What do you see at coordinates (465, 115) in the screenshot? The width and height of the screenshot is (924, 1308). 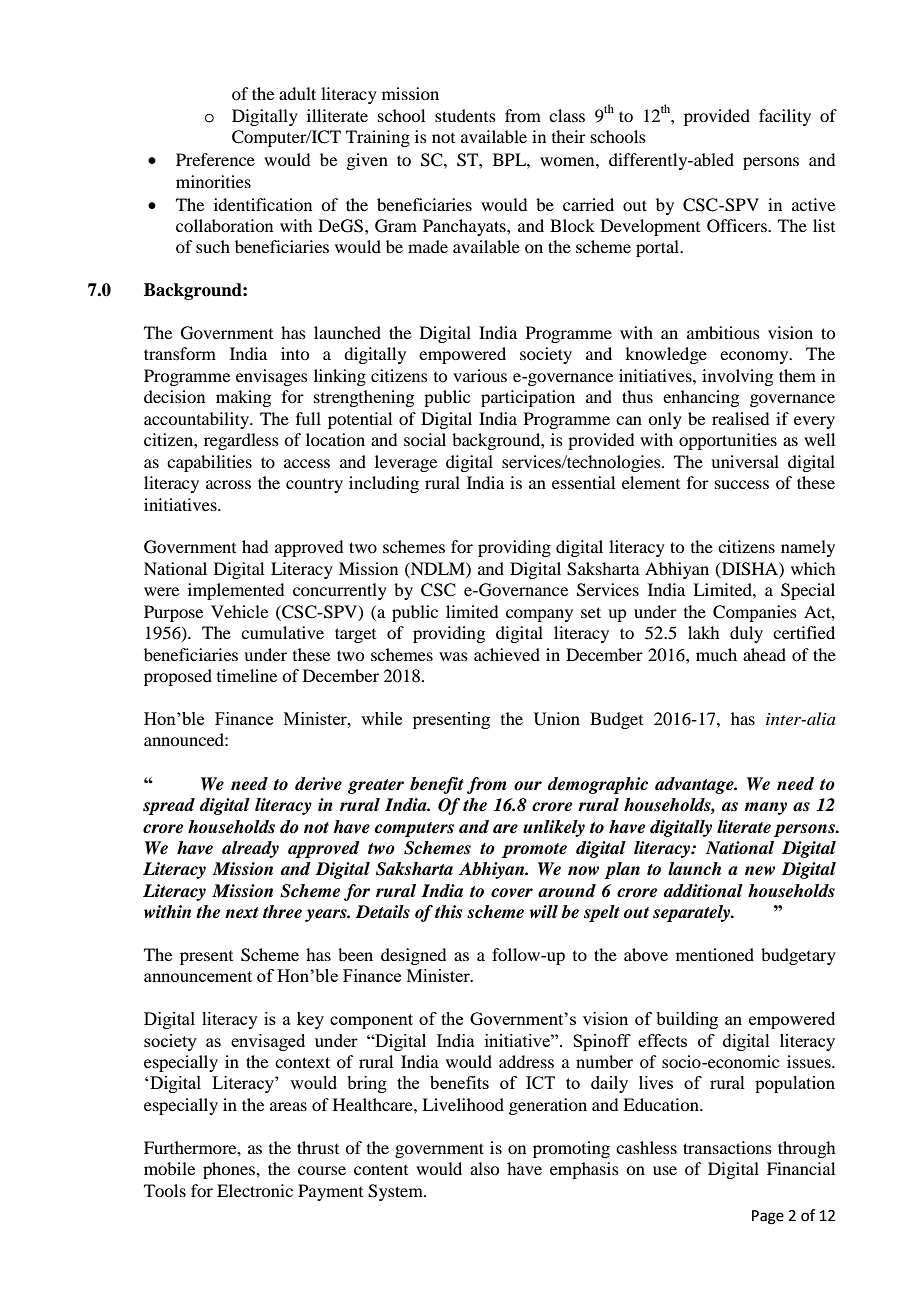 I see `students` at bounding box center [465, 115].
